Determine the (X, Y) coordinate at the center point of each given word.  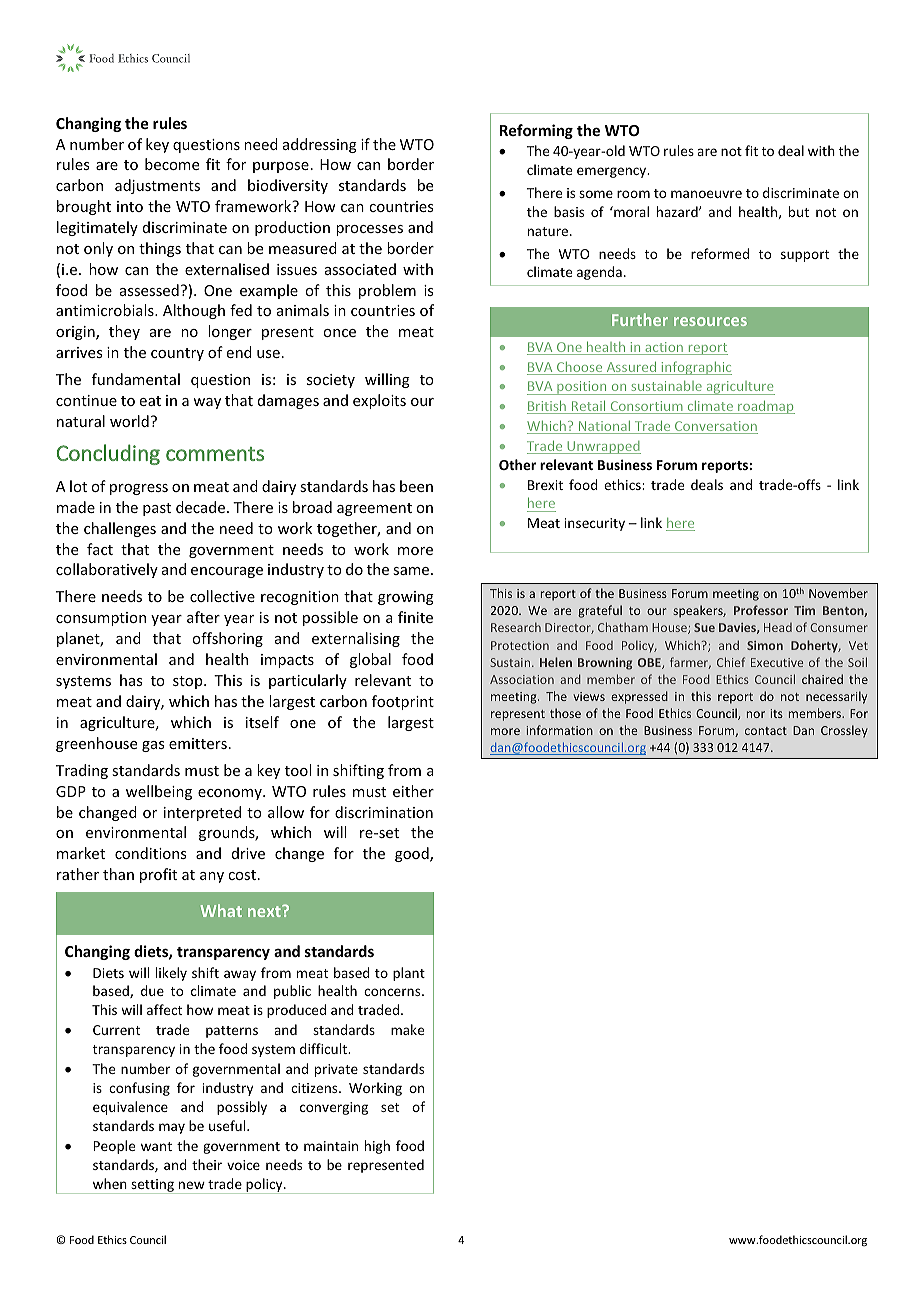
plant (409, 974)
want (156, 1146)
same (412, 571)
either (413, 791)
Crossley (844, 731)
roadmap (765, 407)
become (172, 164)
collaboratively (107, 570)
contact (766, 731)
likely (171, 974)
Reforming (536, 131)
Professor (761, 610)
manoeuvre (706, 194)
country (177, 354)
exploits (379, 401)
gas (153, 746)
